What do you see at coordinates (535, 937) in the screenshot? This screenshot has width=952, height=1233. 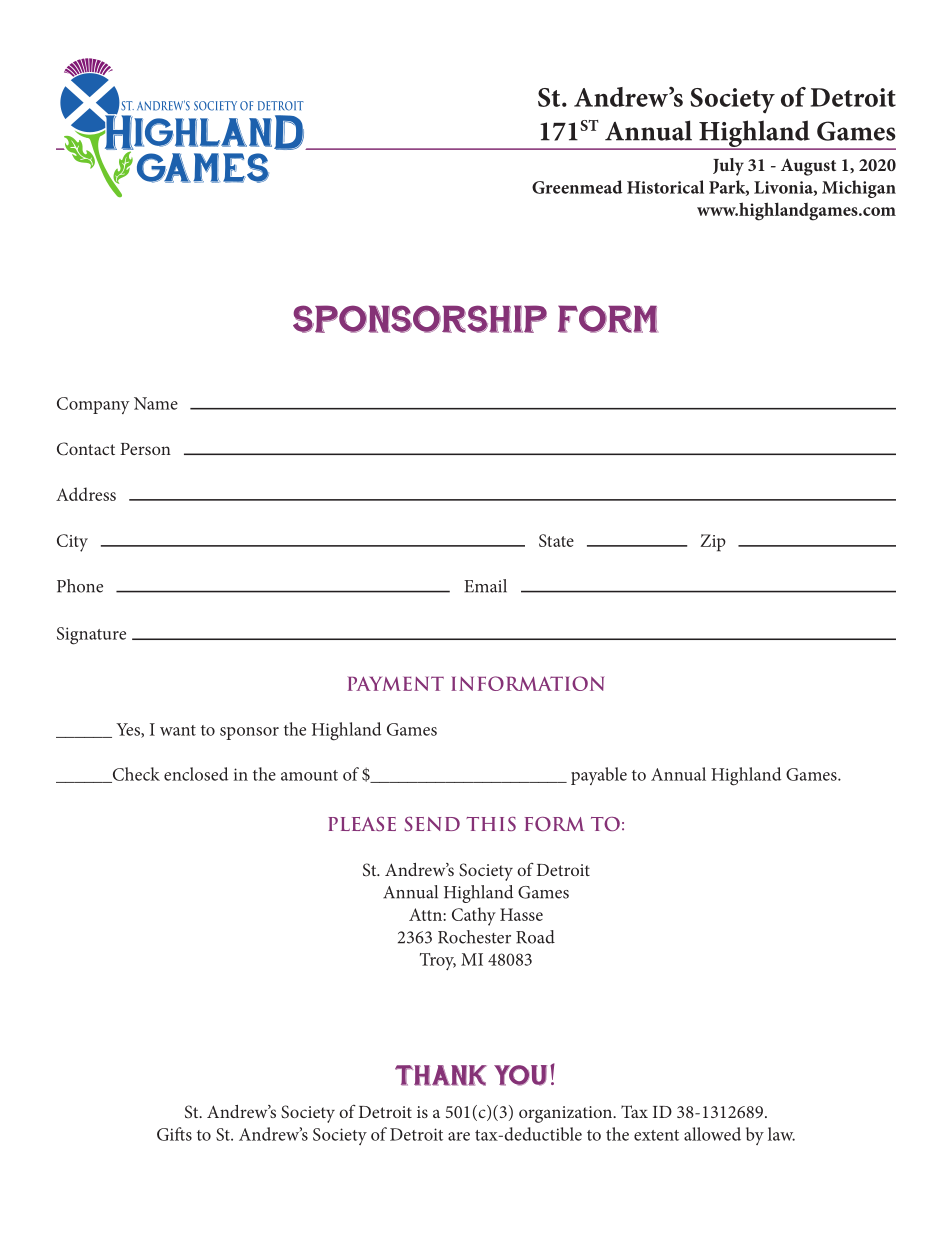 I see `Road` at bounding box center [535, 937].
